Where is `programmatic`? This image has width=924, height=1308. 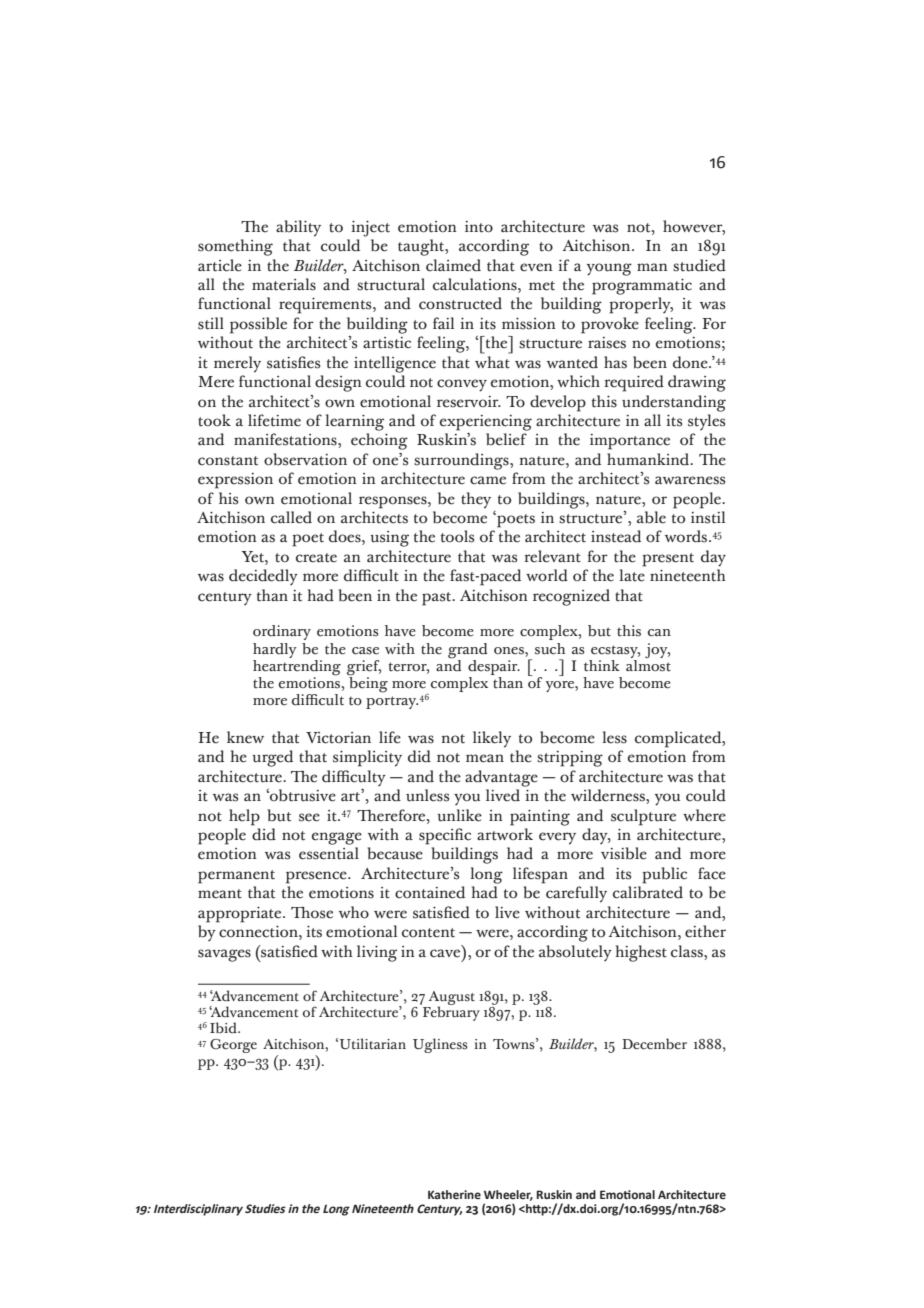
programmatic is located at coordinates (642, 287).
